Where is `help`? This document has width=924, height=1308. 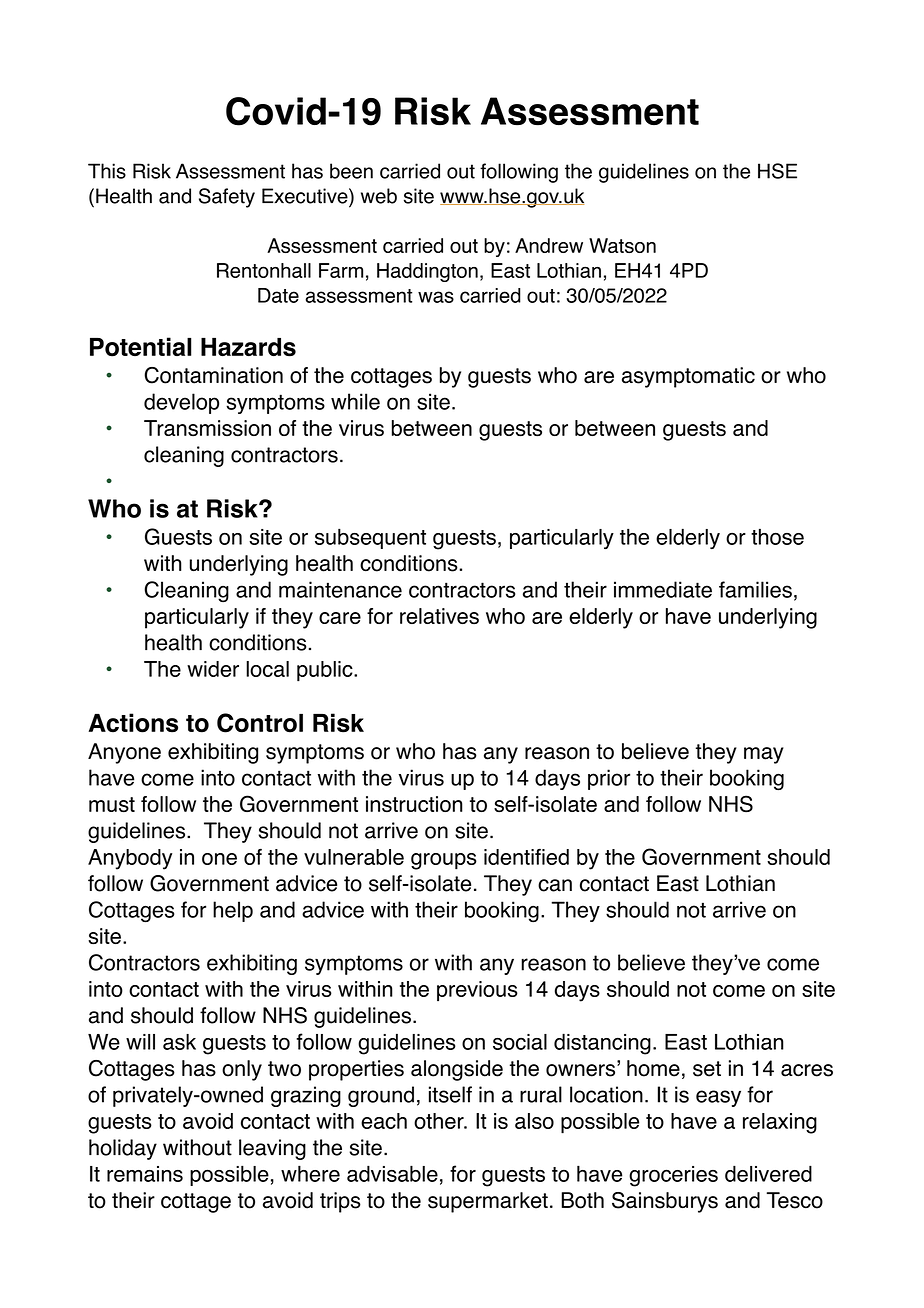
help is located at coordinates (233, 911).
